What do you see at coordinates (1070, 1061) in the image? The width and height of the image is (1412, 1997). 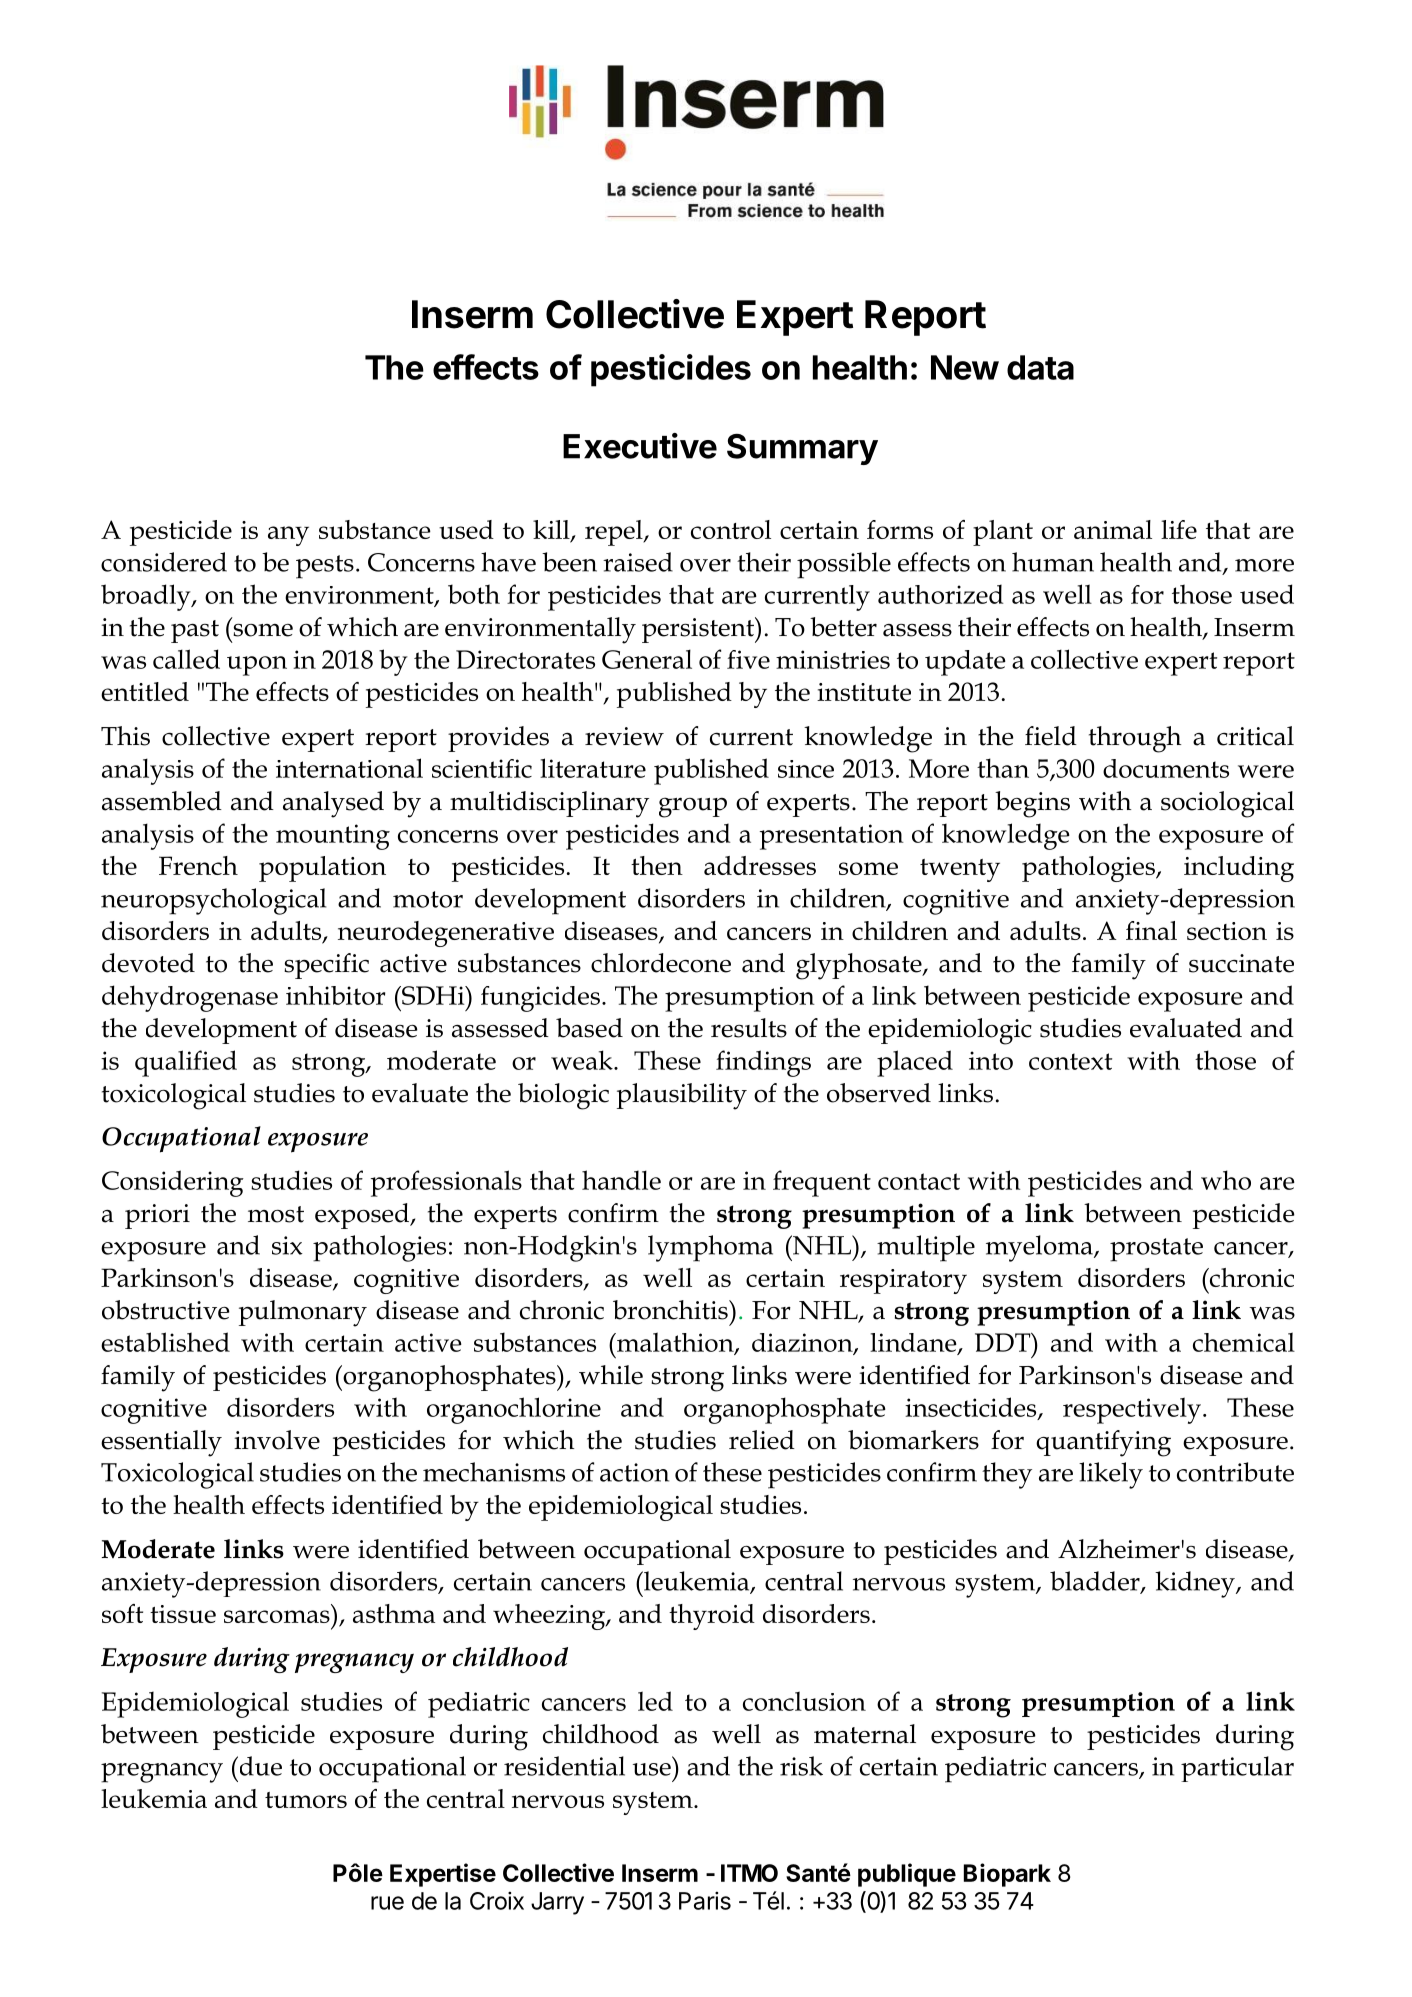 I see `context` at bounding box center [1070, 1061].
